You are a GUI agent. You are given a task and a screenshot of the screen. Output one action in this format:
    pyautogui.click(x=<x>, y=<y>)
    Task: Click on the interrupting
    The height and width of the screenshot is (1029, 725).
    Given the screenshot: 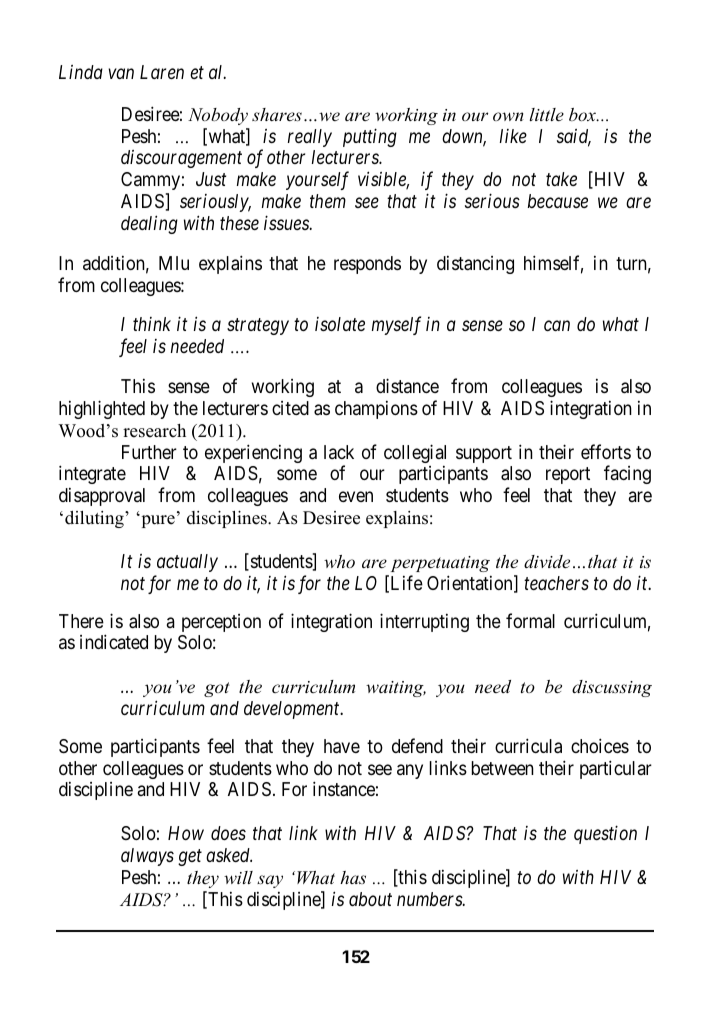 What is the action you would take?
    pyautogui.click(x=424, y=622)
